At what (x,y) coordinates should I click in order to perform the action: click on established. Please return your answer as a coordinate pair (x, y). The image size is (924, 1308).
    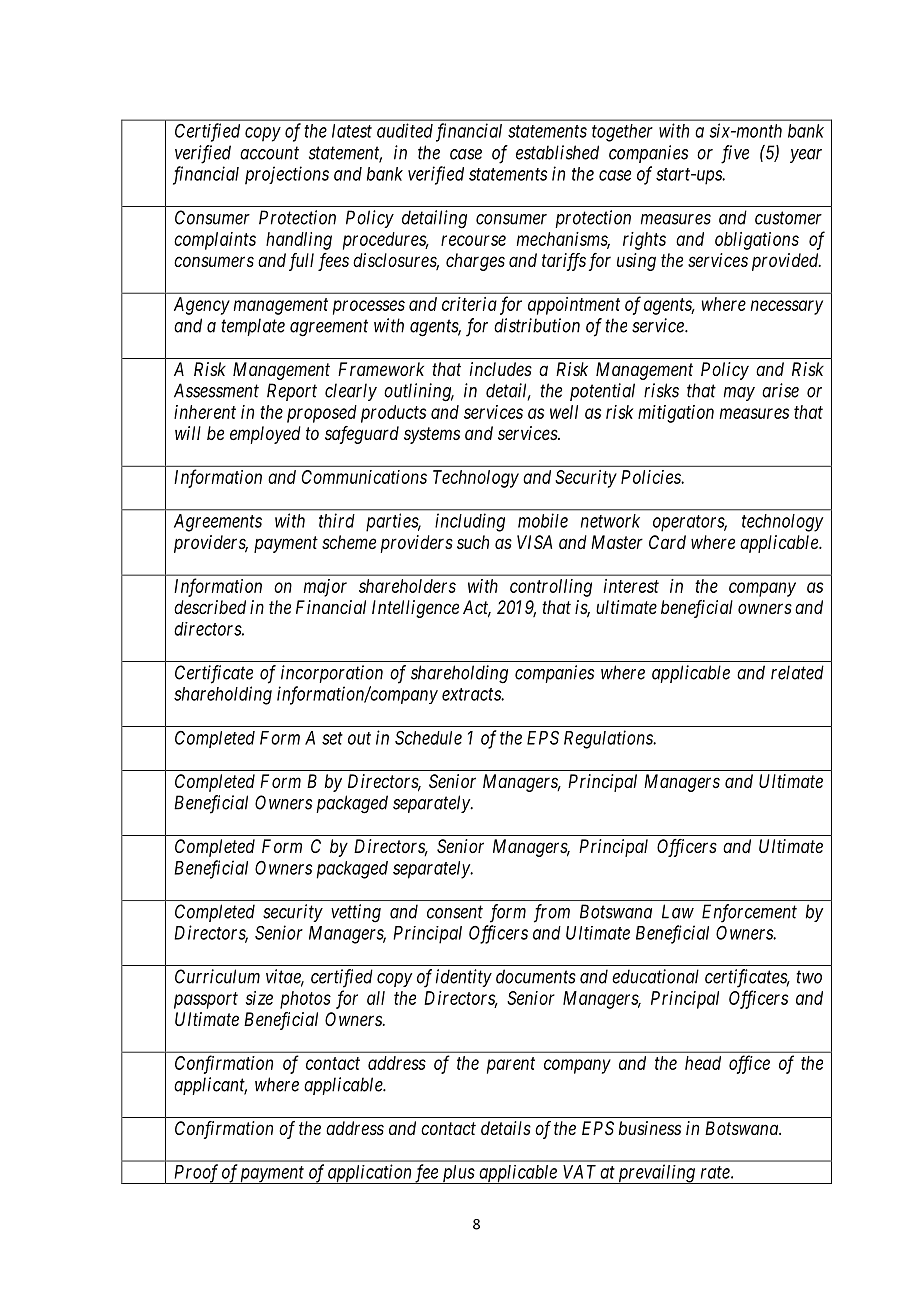
    Looking at the image, I should click on (557, 152).
